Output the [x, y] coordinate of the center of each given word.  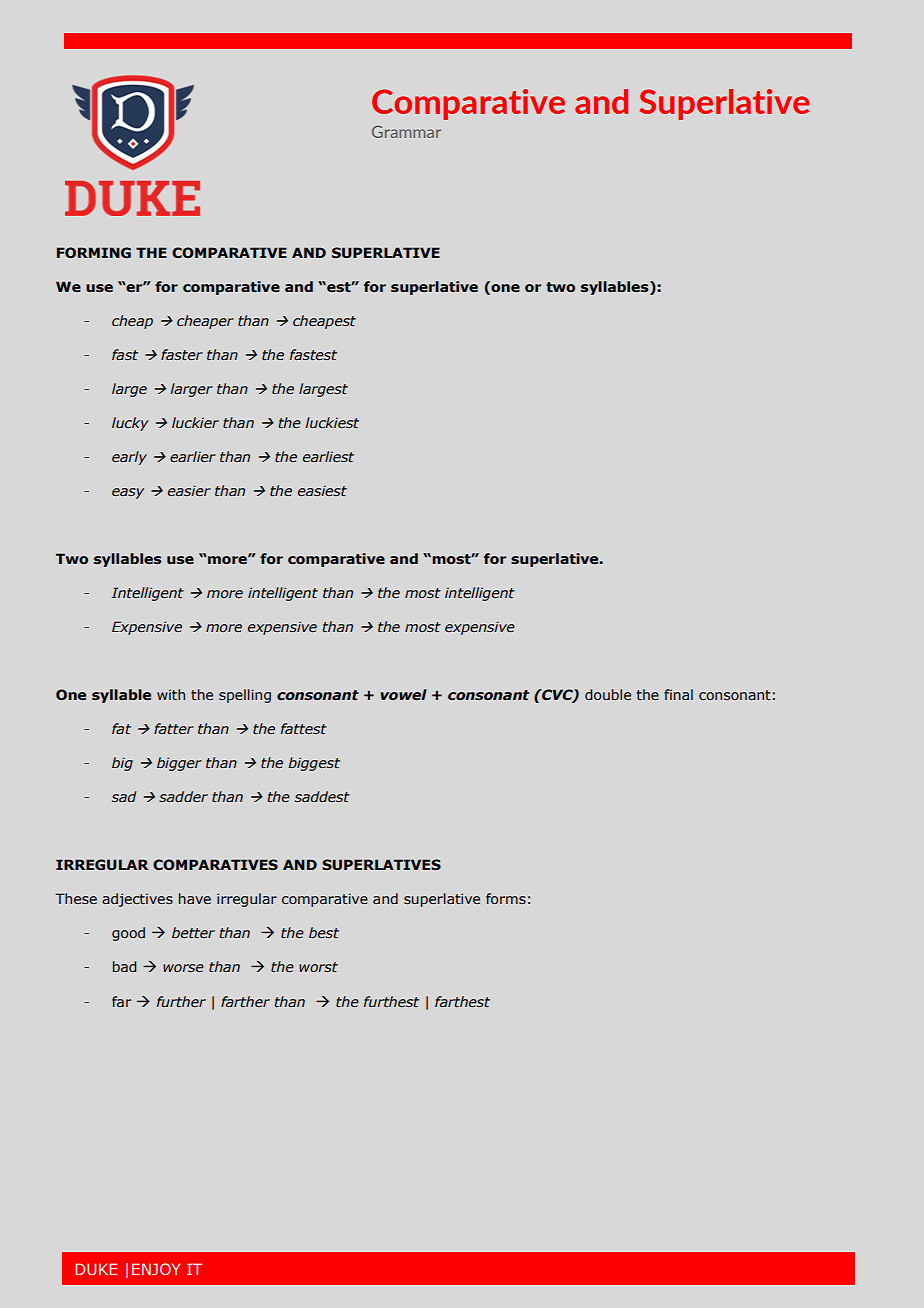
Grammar [406, 132]
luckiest [332, 423]
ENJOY [156, 1269]
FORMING [94, 253]
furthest [391, 1002]
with [171, 695]
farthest [462, 1002]
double [608, 694]
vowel [403, 695]
